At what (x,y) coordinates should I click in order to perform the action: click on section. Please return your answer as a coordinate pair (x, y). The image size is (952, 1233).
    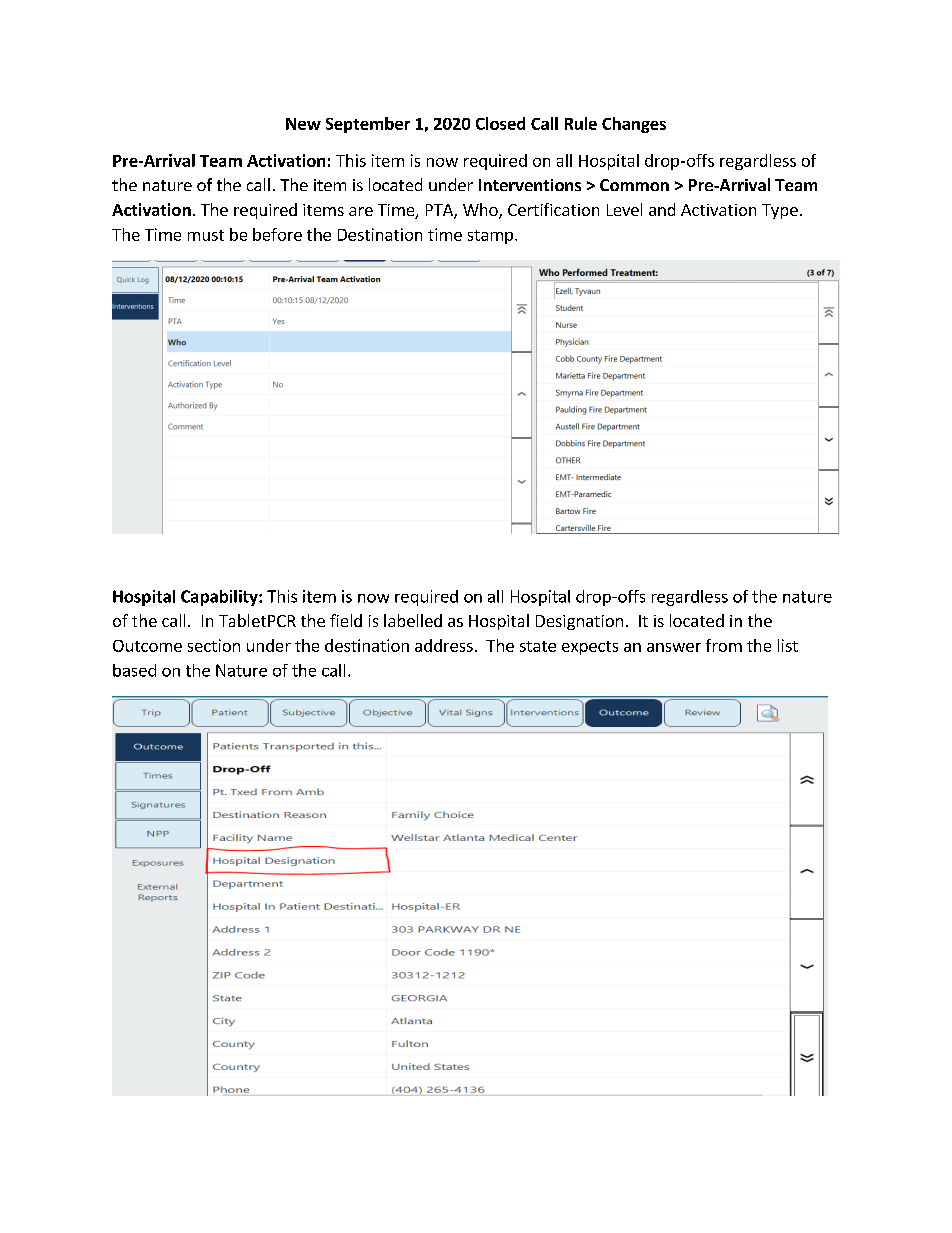
    Looking at the image, I should click on (214, 645).
